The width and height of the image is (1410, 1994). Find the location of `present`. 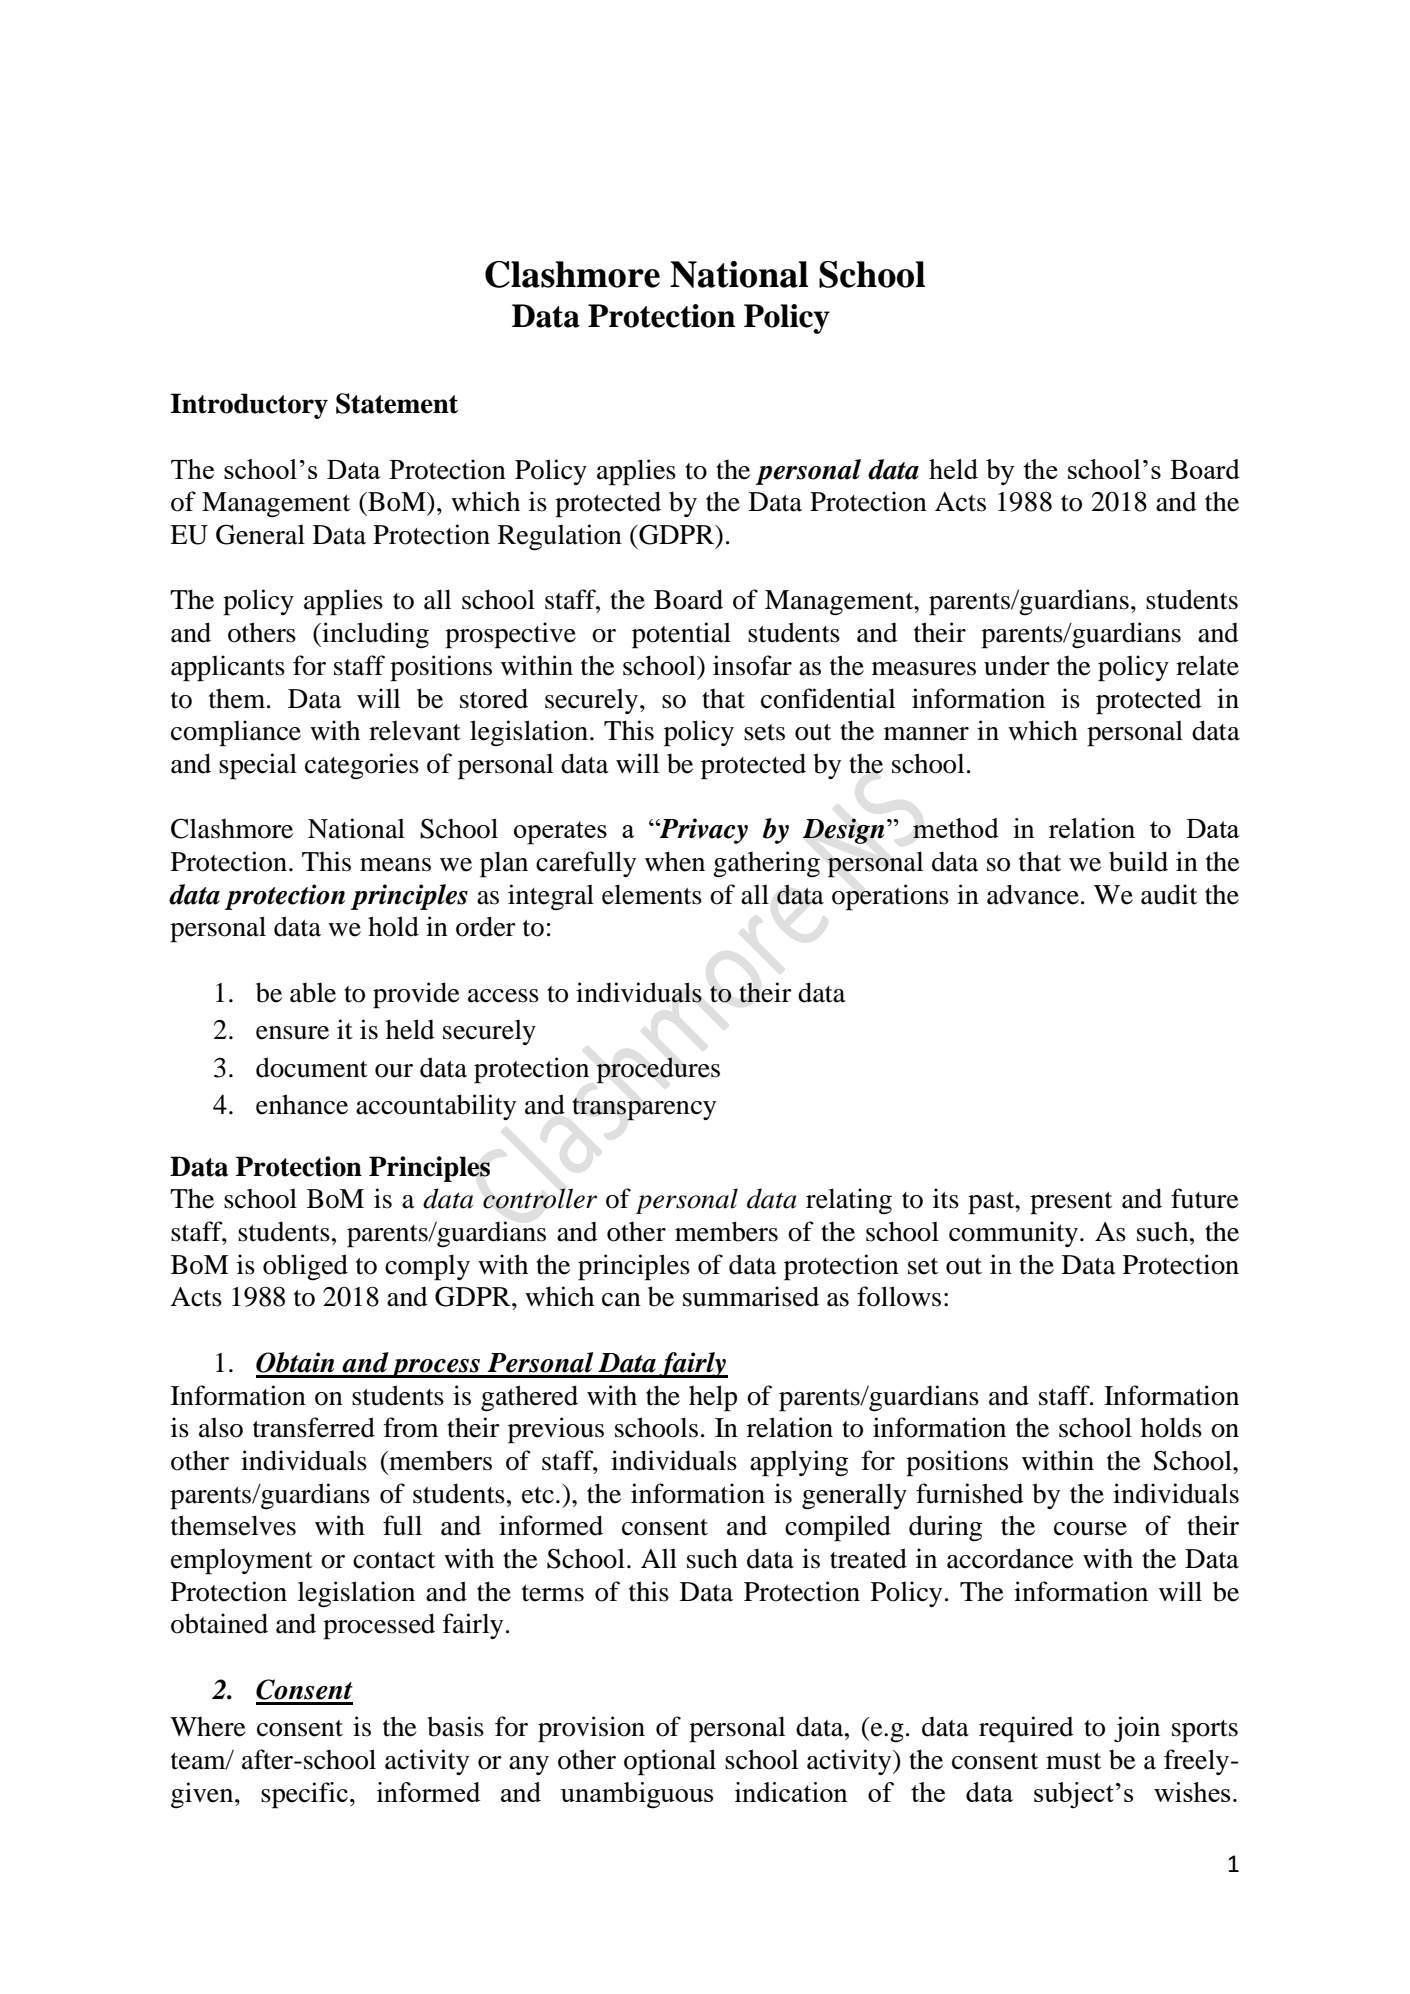

present is located at coordinates (1071, 1203).
